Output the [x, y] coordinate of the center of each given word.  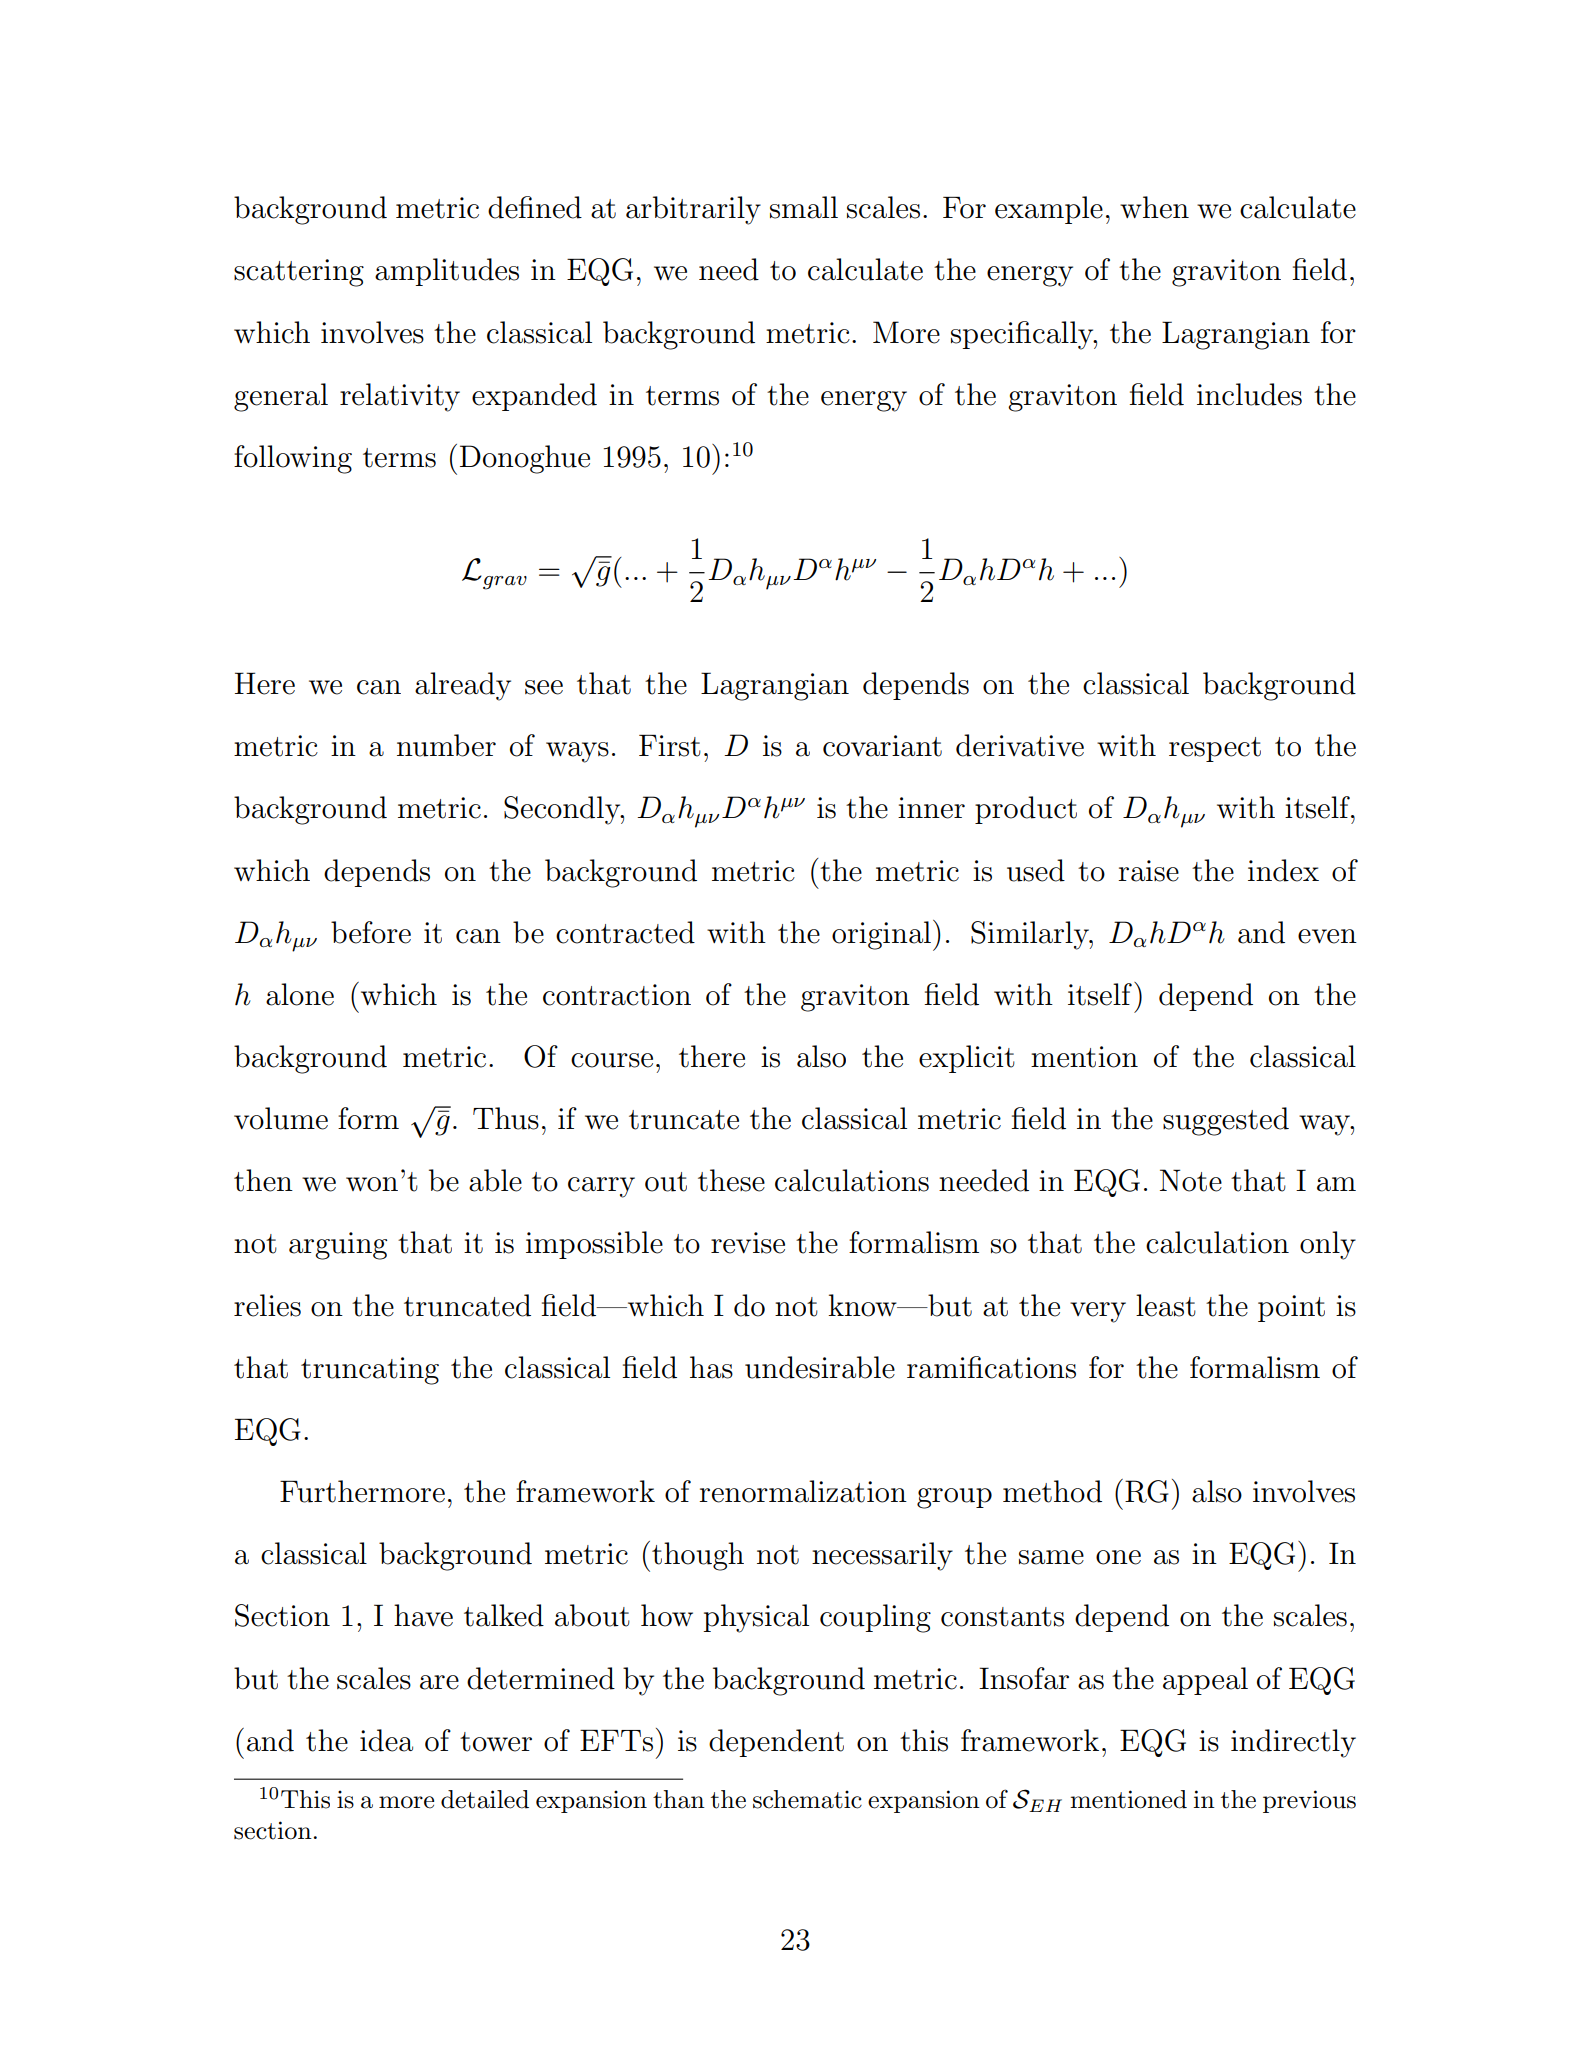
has [711, 1367]
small [804, 207]
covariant [882, 746]
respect [1215, 749]
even [1327, 936]
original [881, 935]
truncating [370, 1371]
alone [300, 994]
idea [386, 1740]
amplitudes [447, 272]
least [1166, 1305]
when [1154, 207]
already [463, 686]
